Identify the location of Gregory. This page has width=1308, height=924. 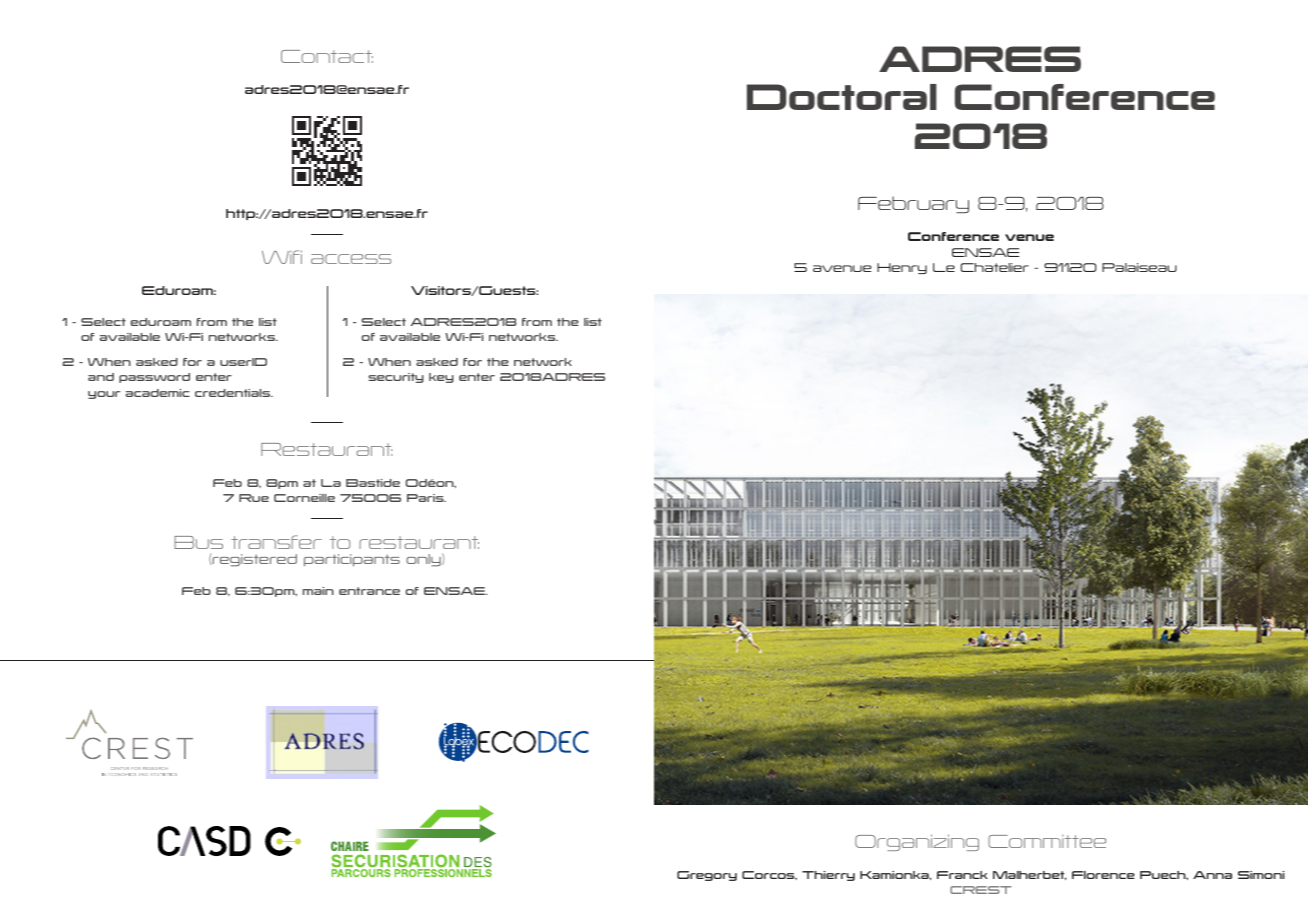
(707, 876).
